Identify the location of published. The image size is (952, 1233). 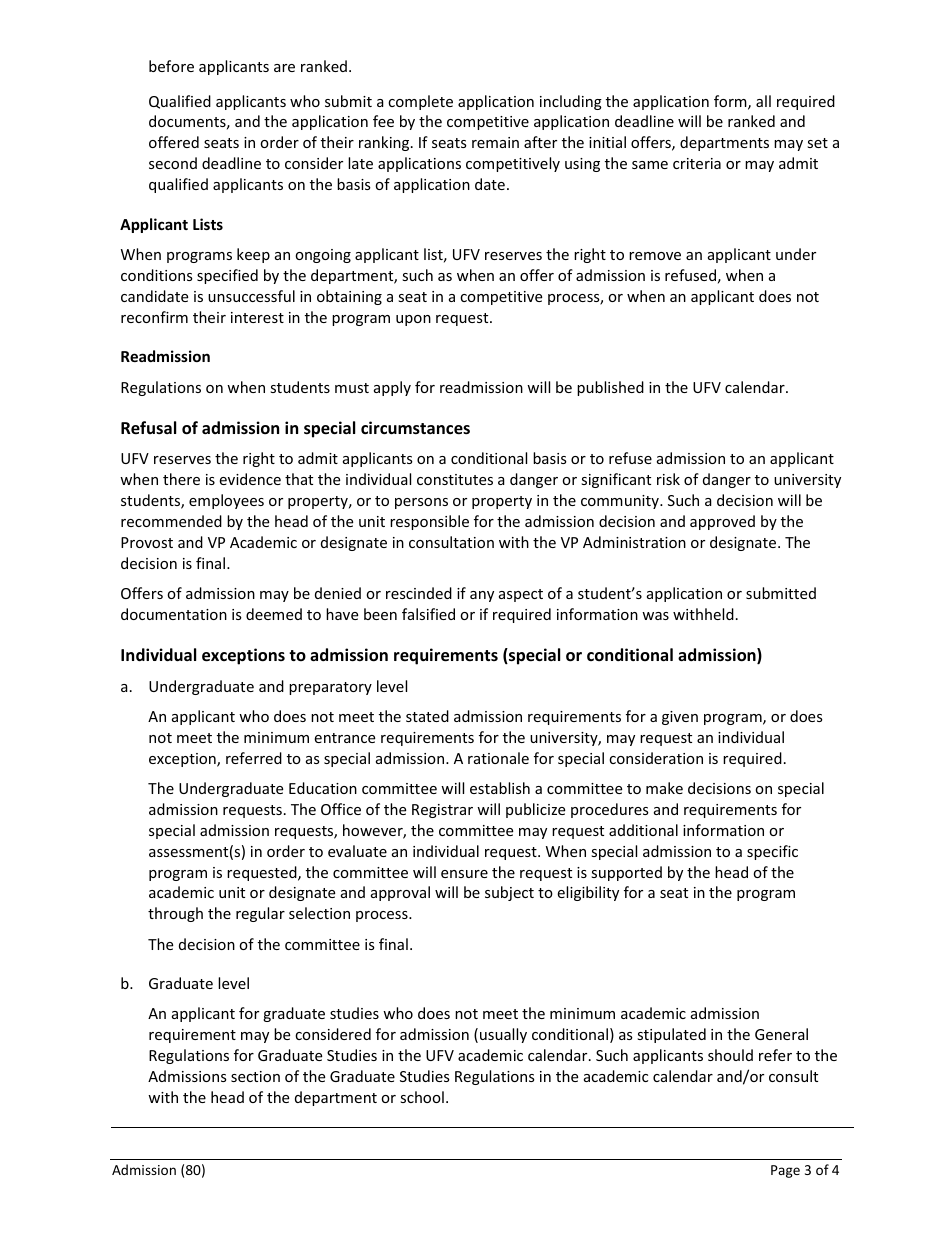
(610, 388).
